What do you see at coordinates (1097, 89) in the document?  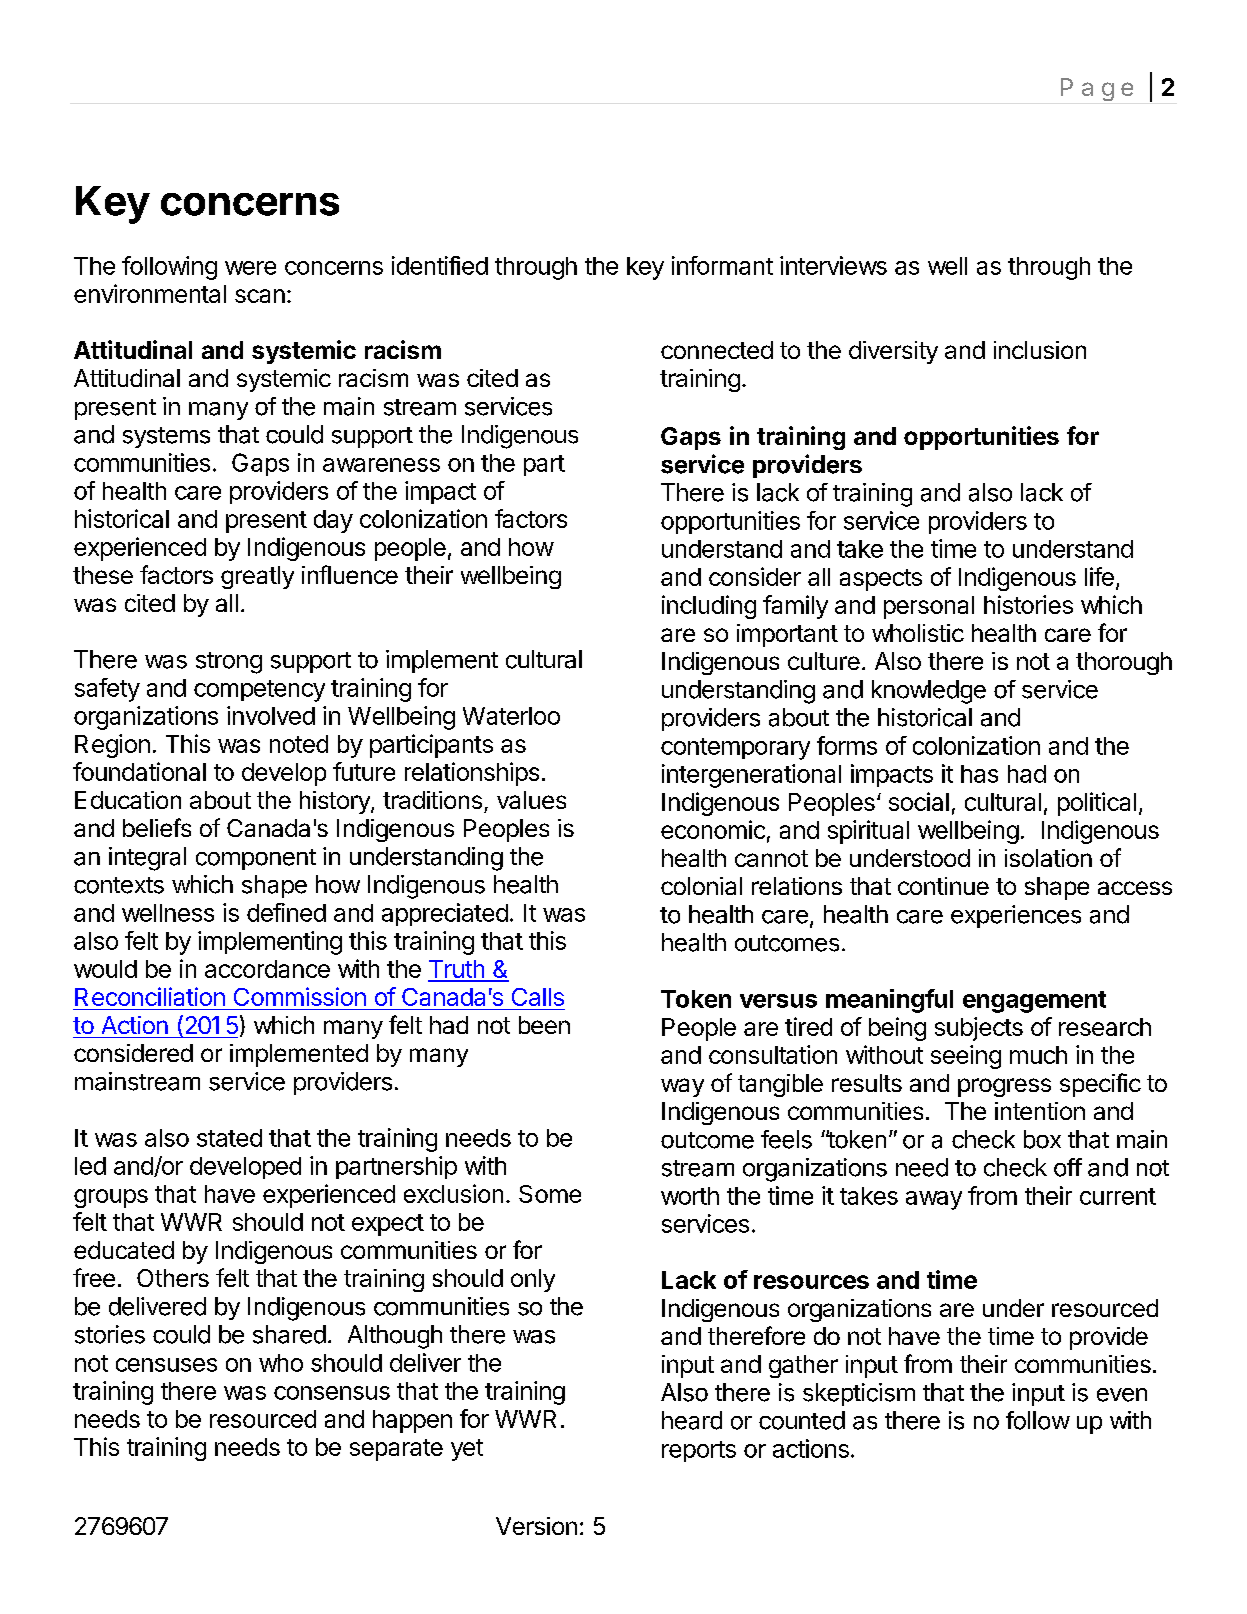 I see `Page` at bounding box center [1097, 89].
